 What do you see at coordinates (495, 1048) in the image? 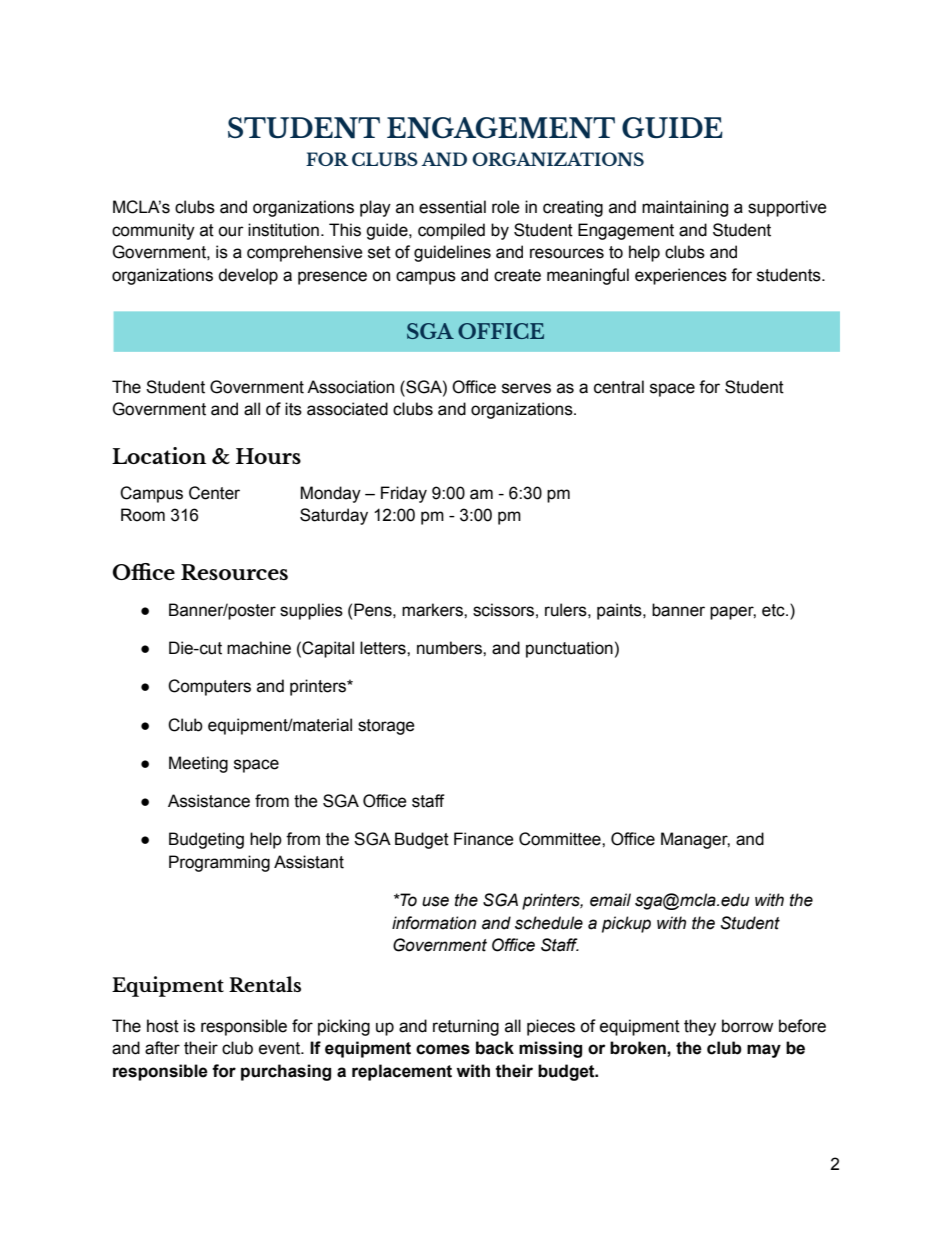
I see `back` at bounding box center [495, 1048].
